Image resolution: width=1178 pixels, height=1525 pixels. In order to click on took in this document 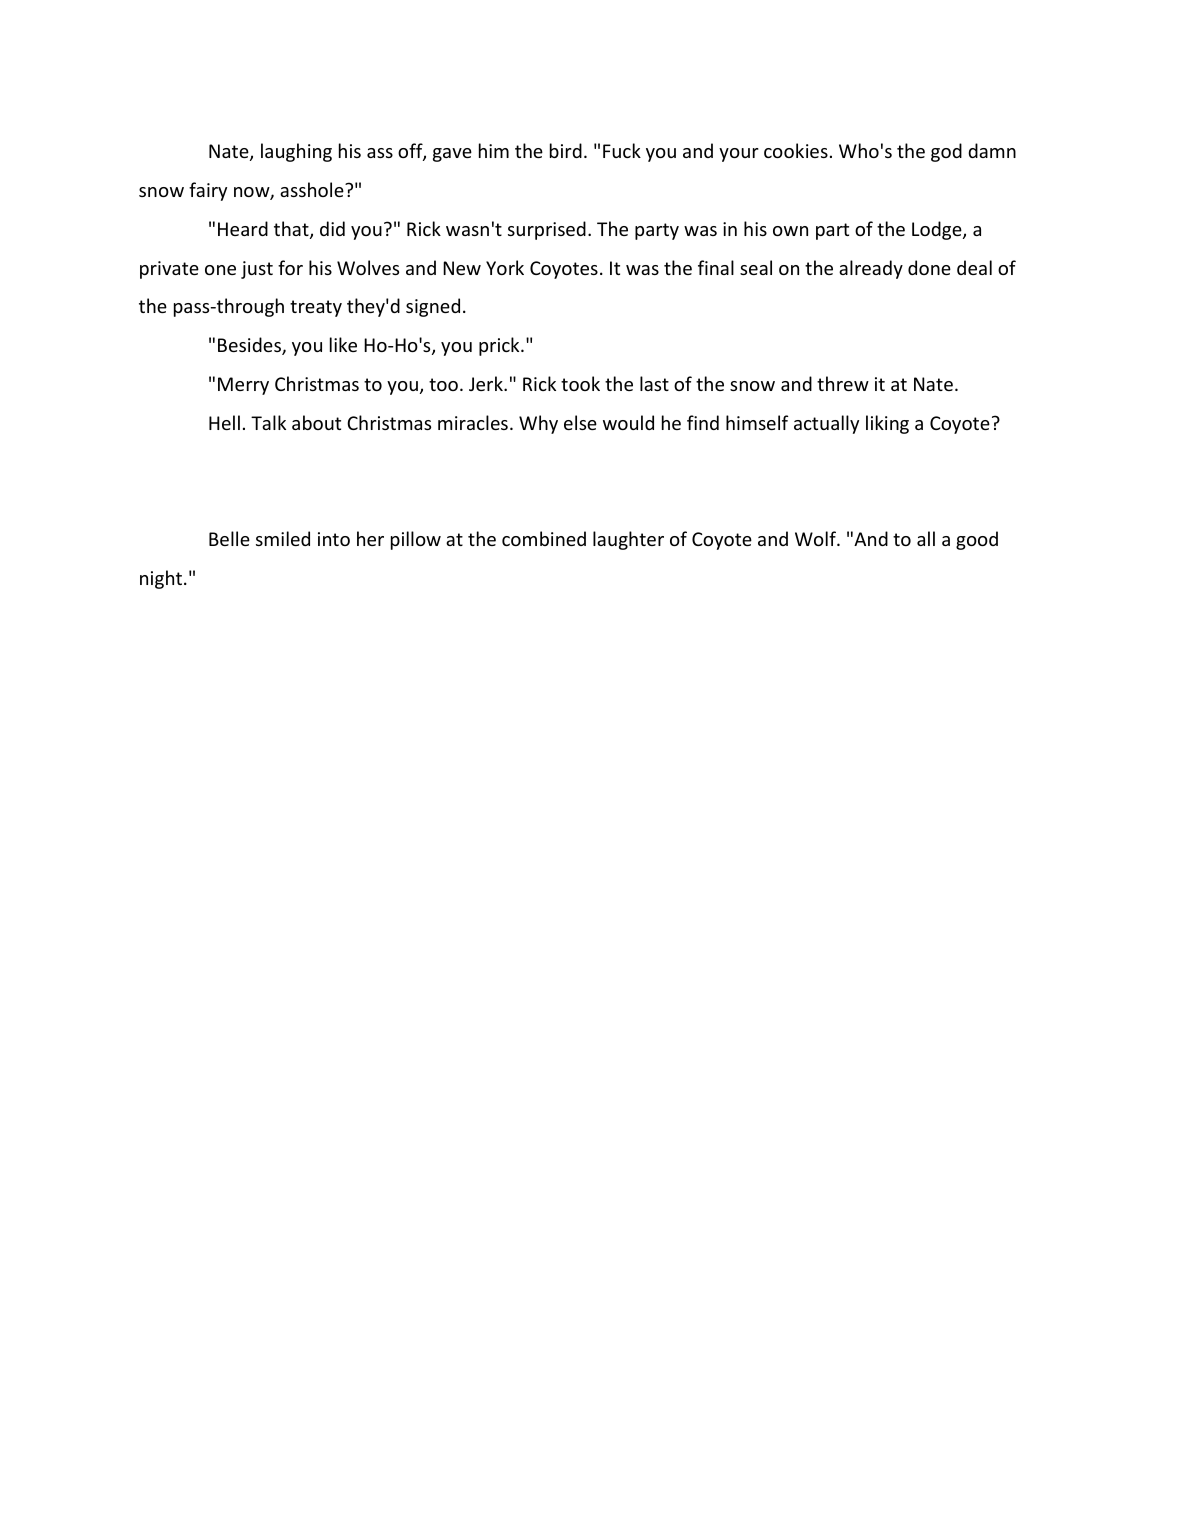, I will do `click(580, 383)`.
